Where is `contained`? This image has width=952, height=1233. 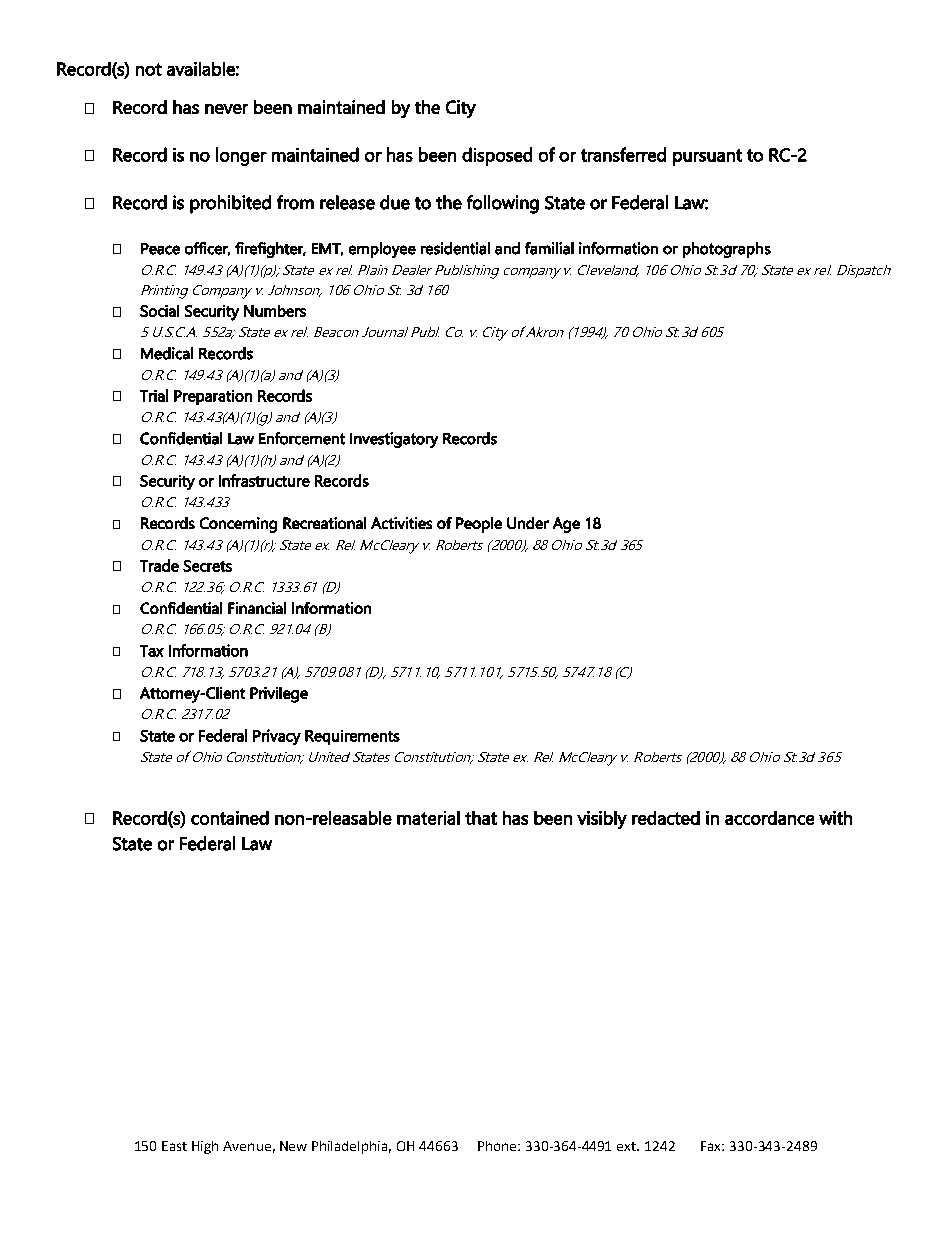 contained is located at coordinates (230, 818).
